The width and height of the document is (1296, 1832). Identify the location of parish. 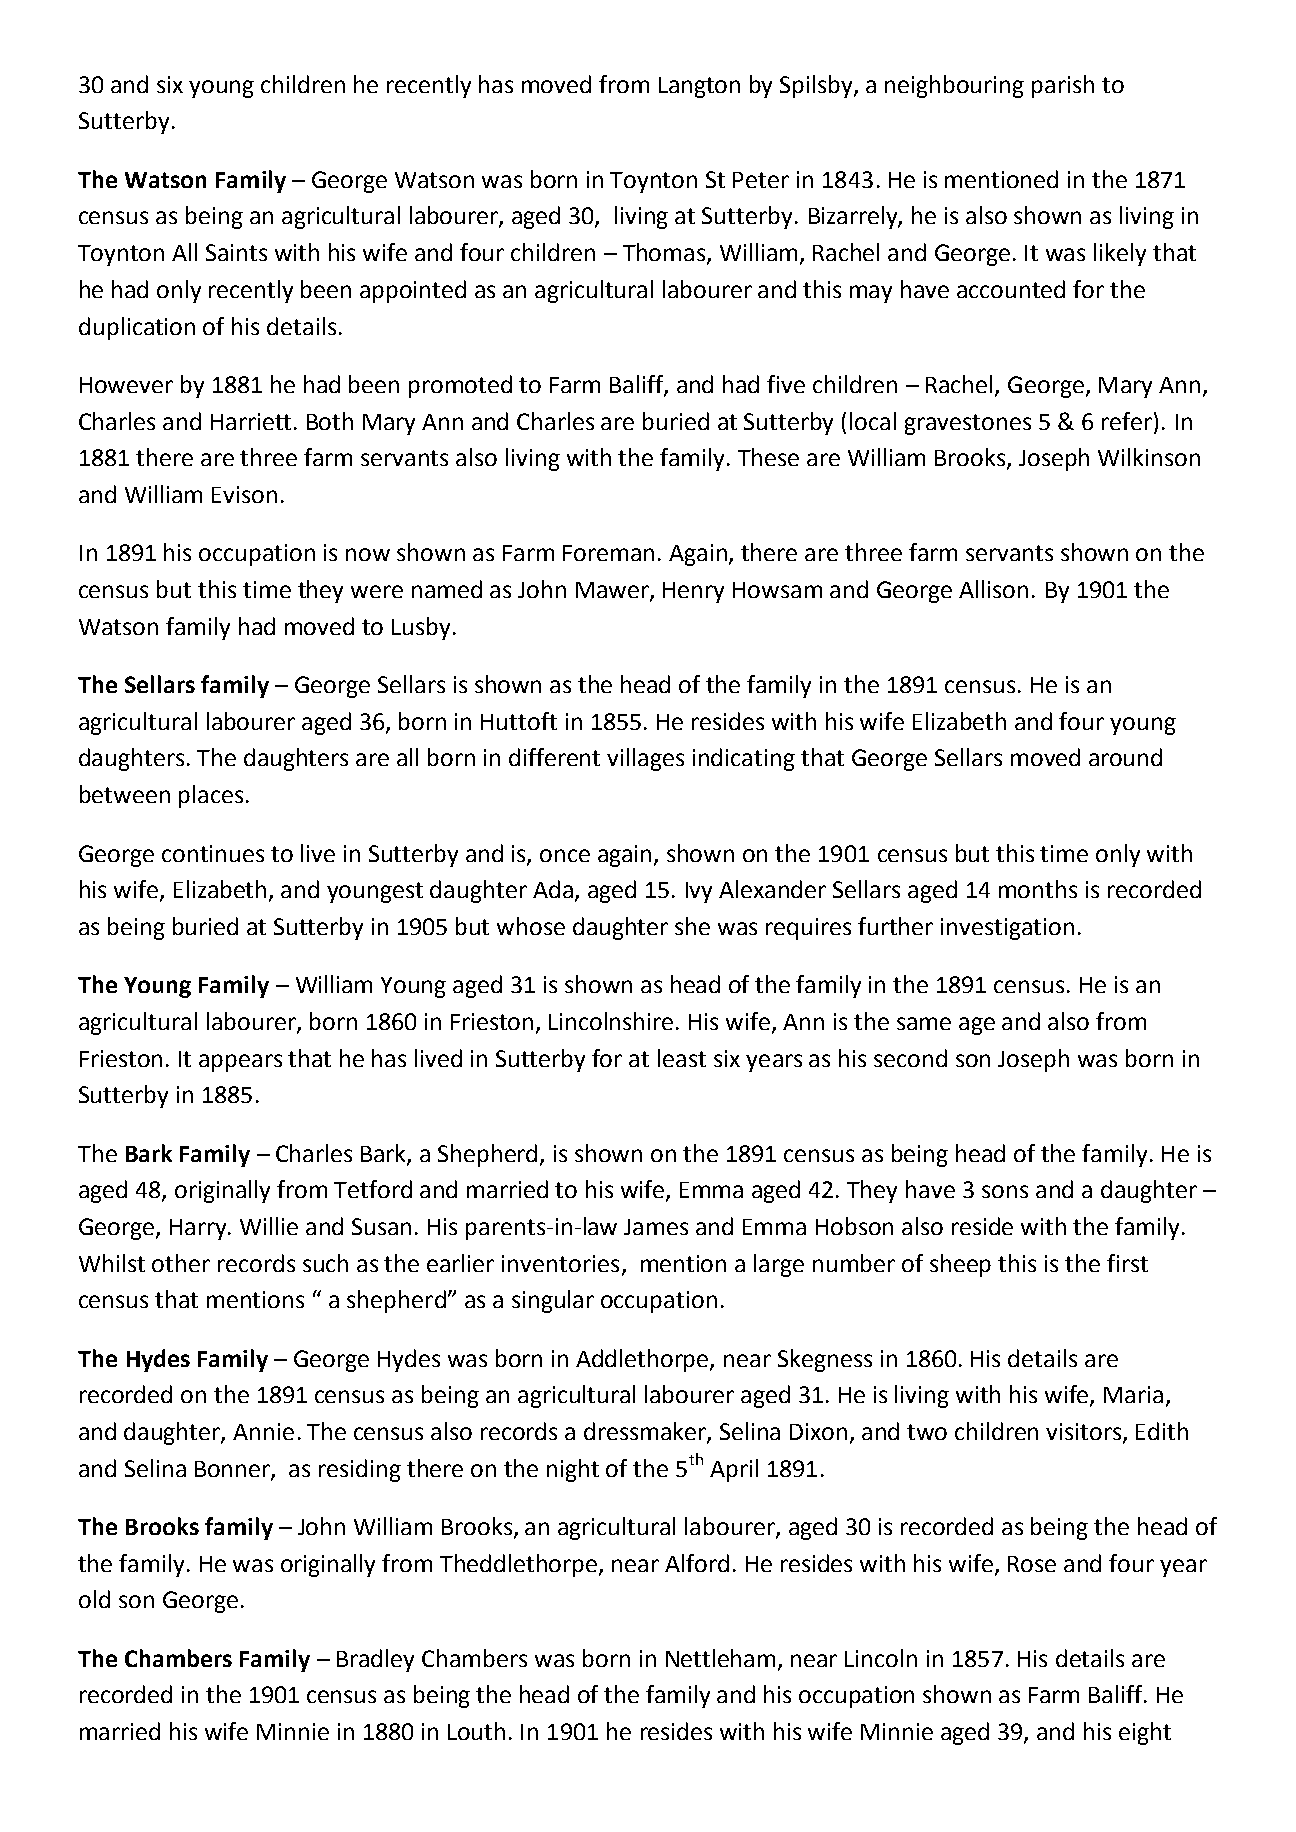
(1063, 86).
